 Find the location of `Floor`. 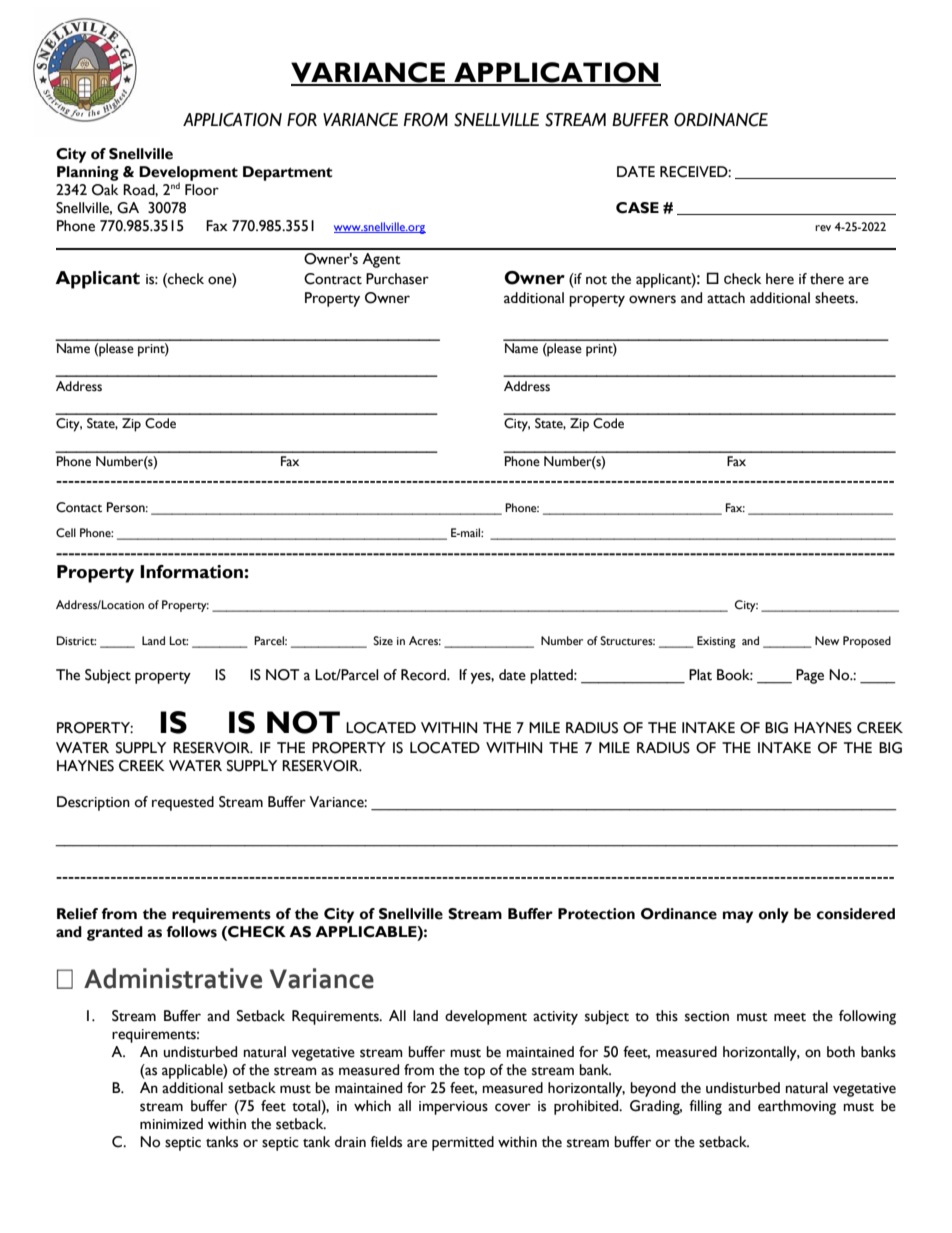

Floor is located at coordinates (202, 190).
